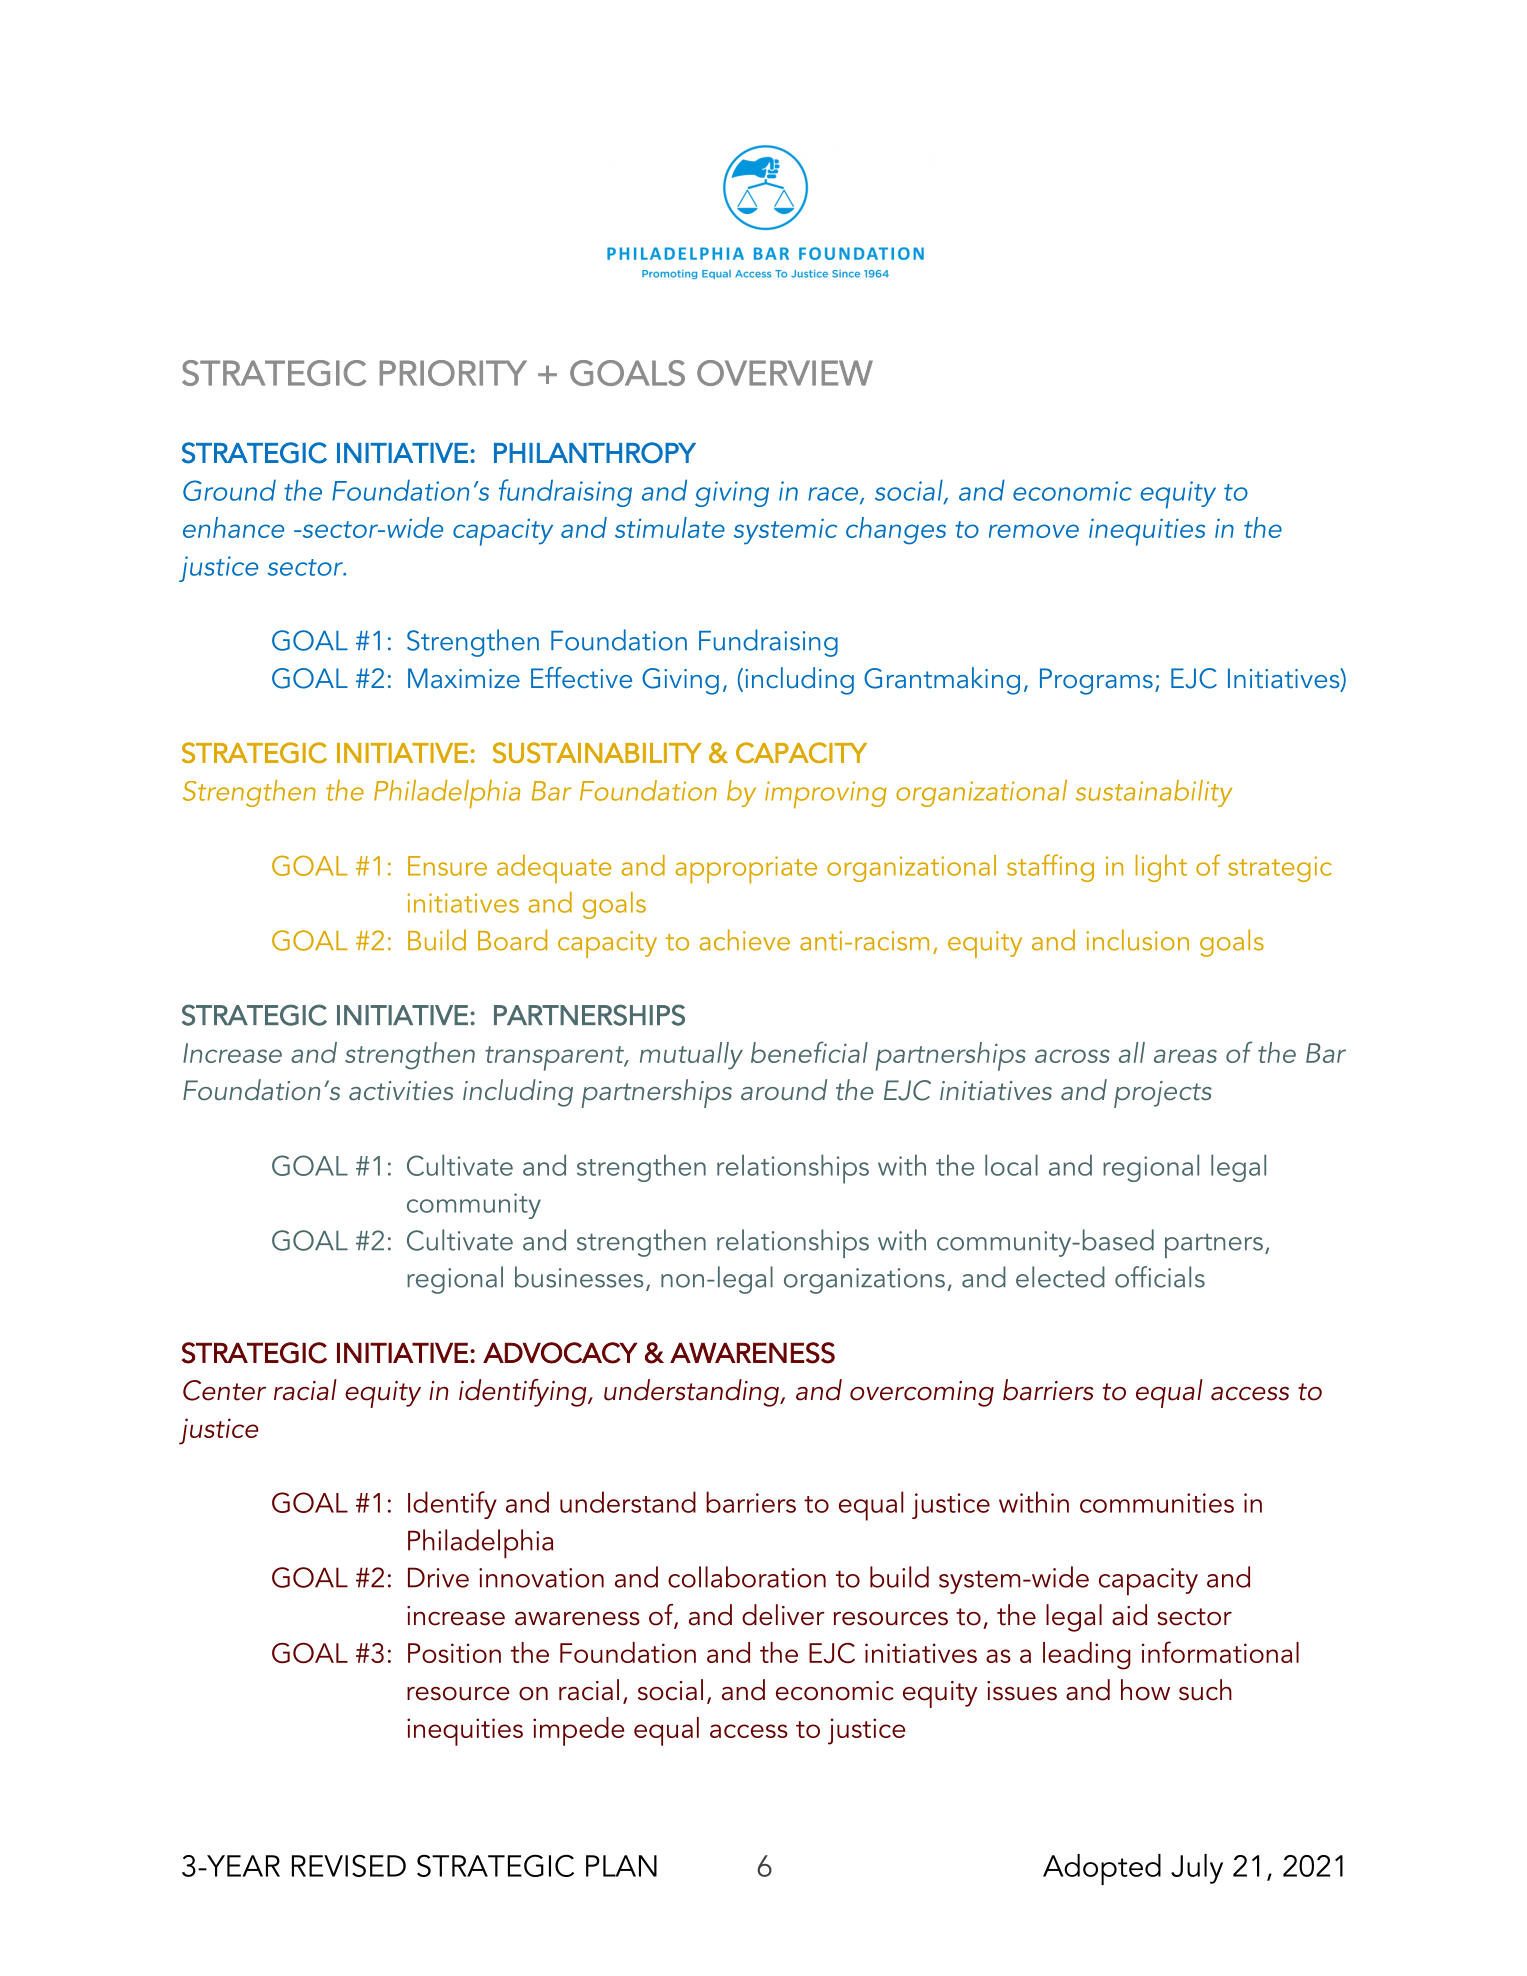 The width and height of the screenshot is (1527, 1976). I want to click on activities, so click(401, 1090).
